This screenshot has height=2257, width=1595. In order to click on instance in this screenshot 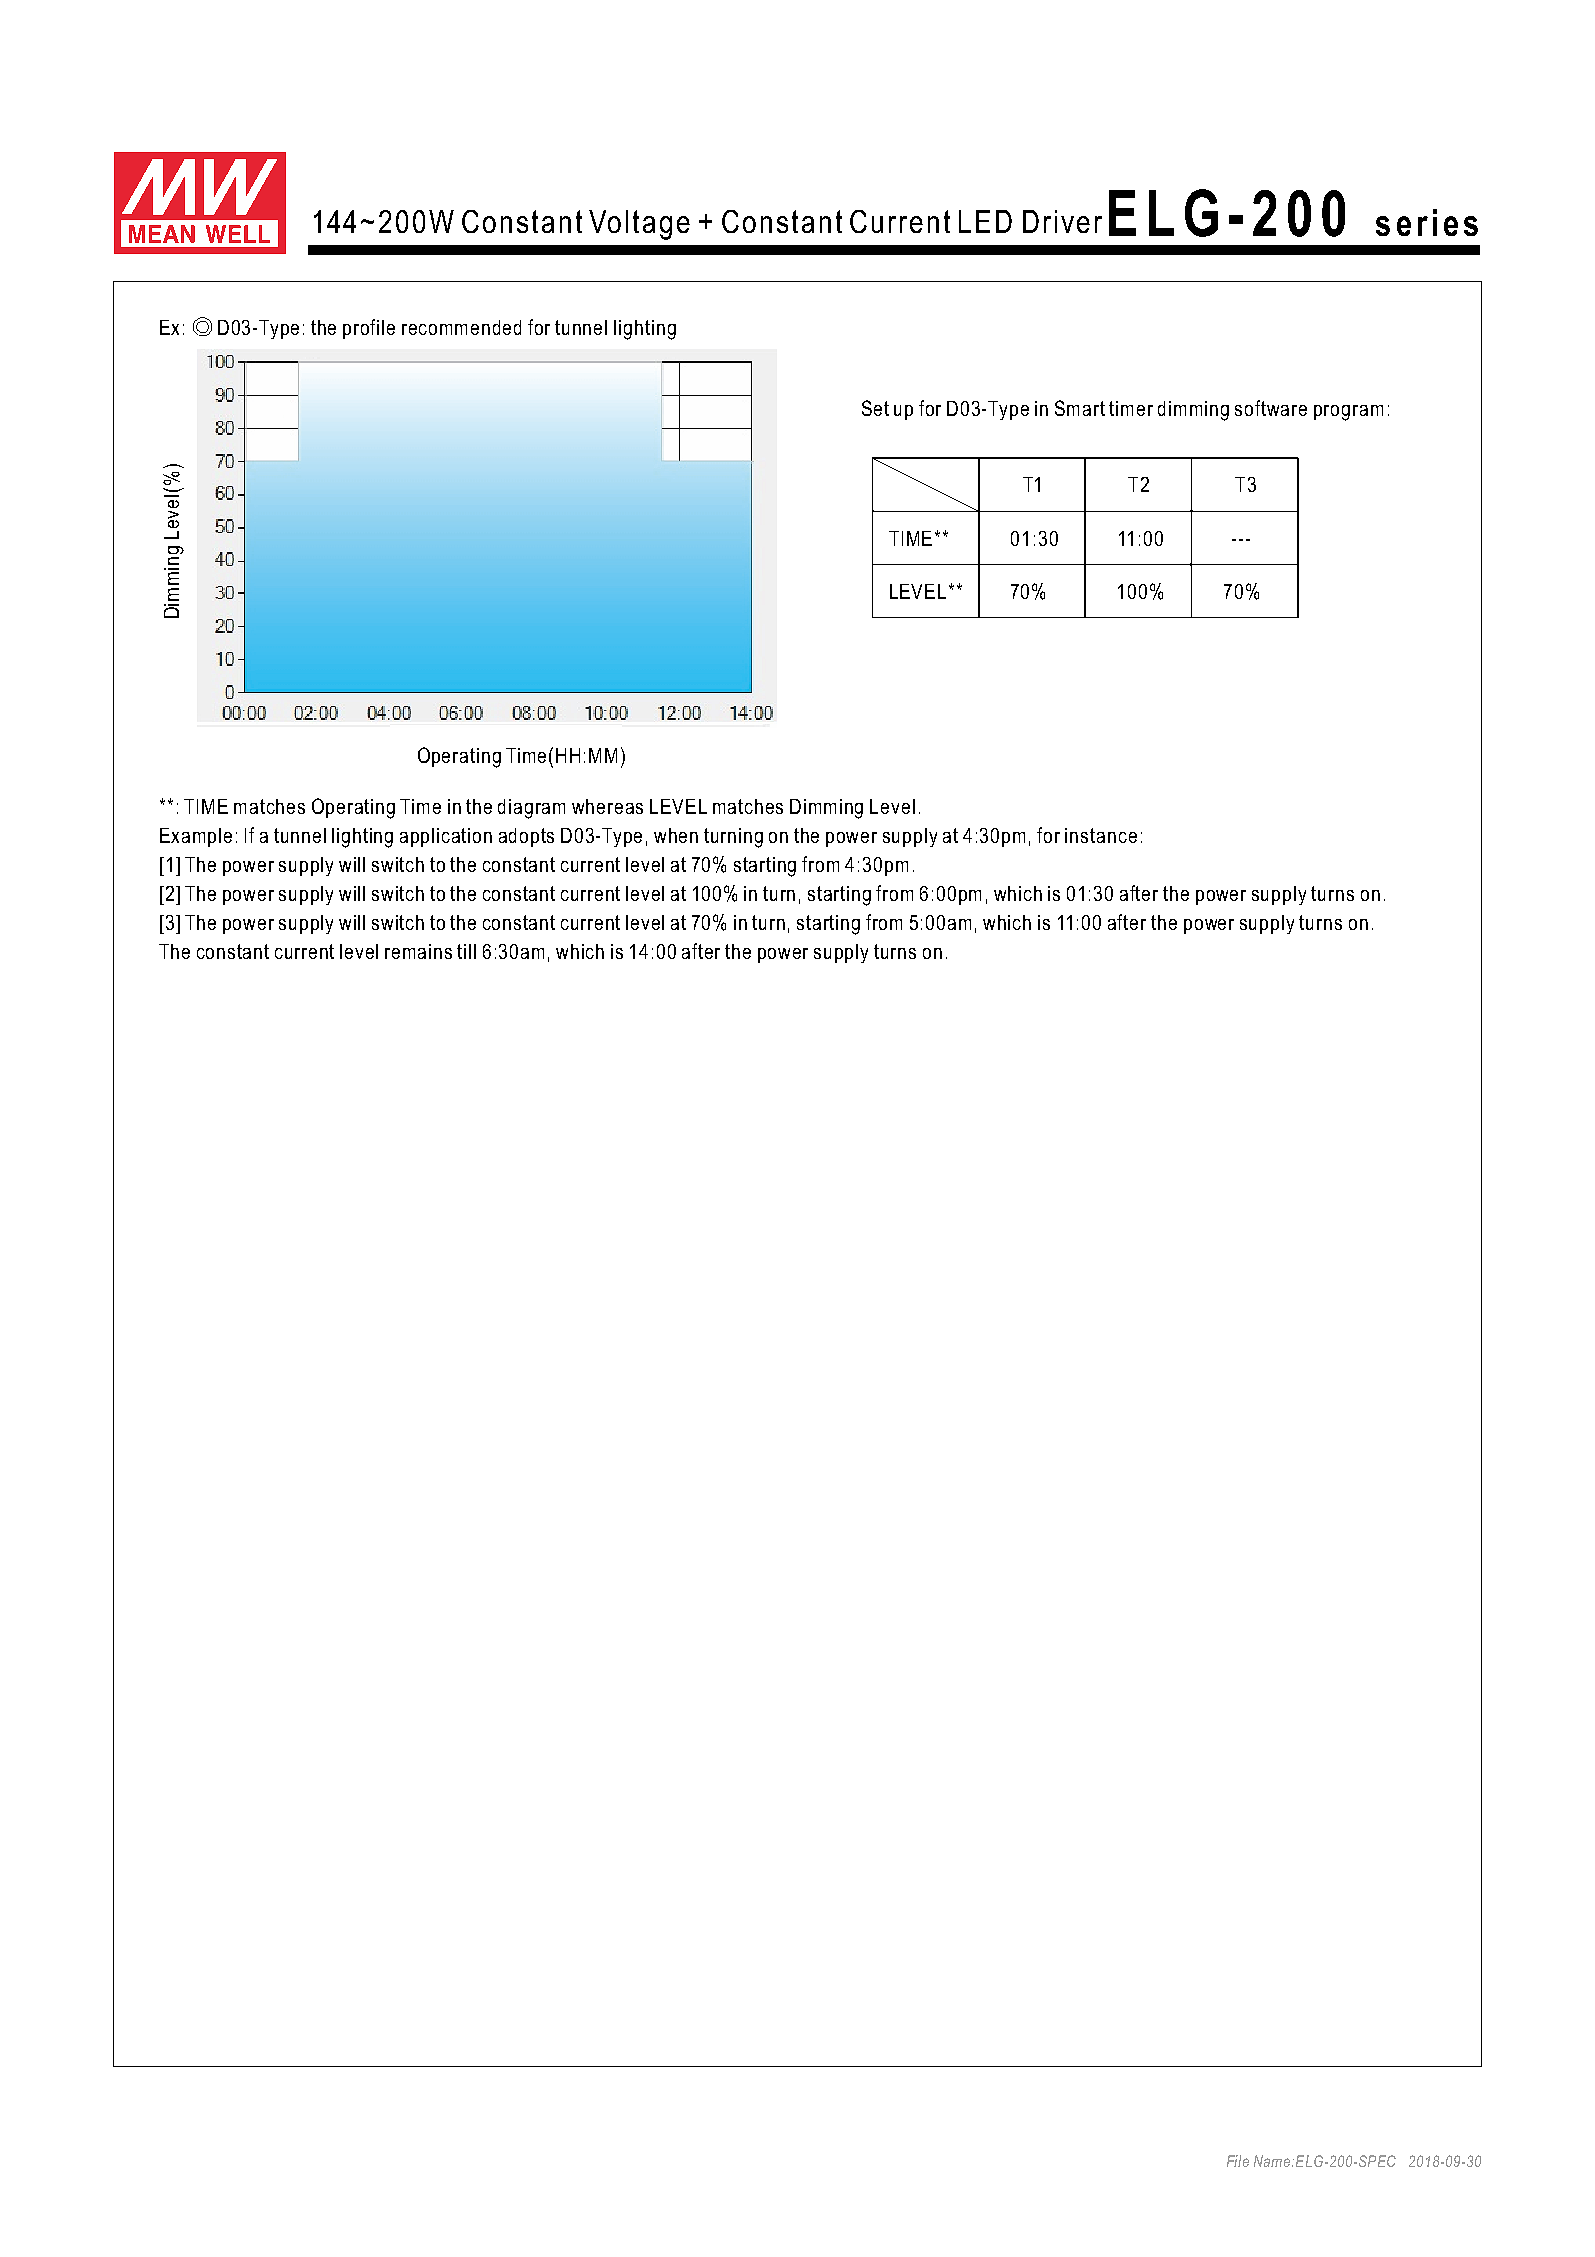, I will do `click(1101, 835)`.
